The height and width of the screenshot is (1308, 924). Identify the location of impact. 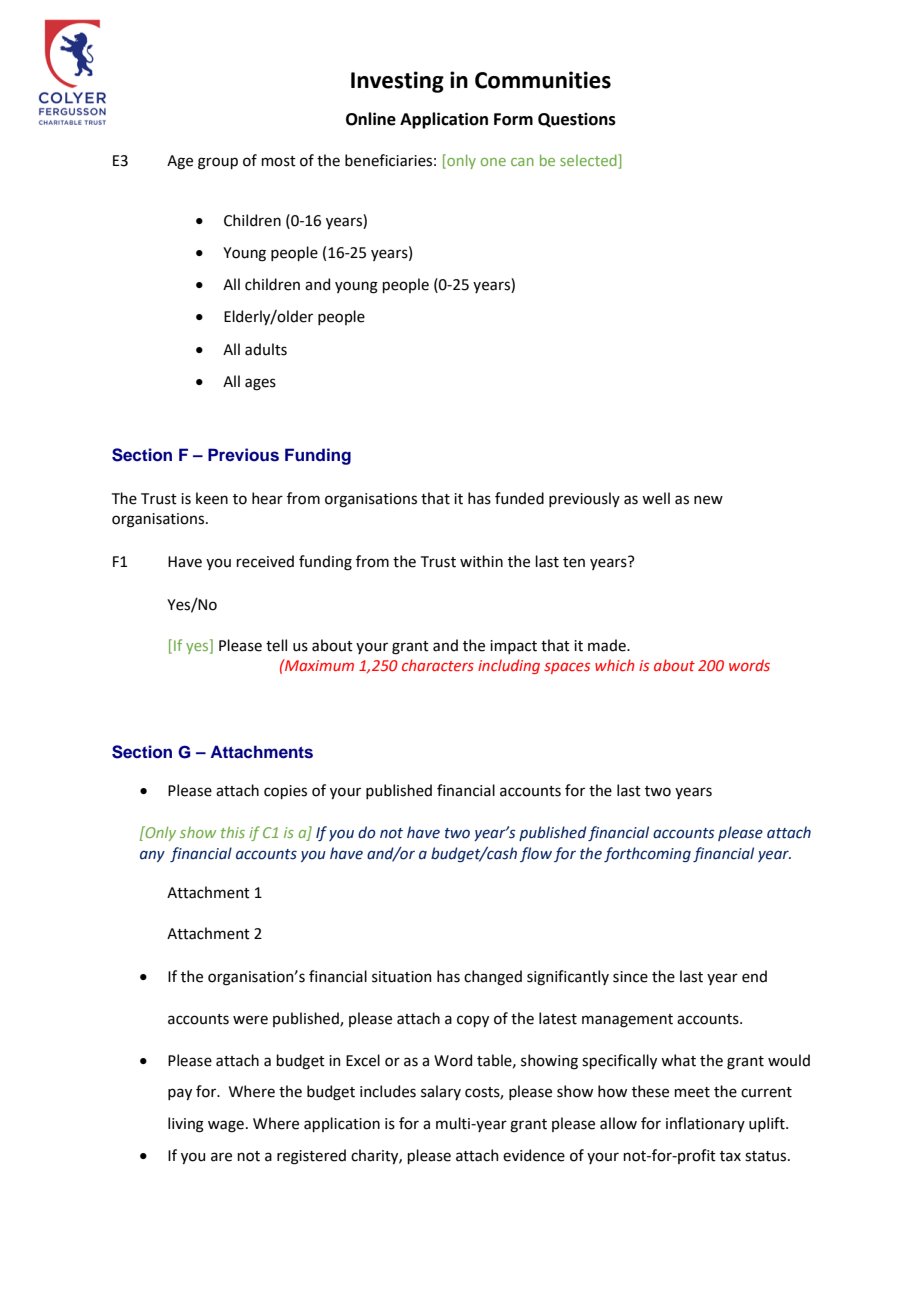
(513, 647).
